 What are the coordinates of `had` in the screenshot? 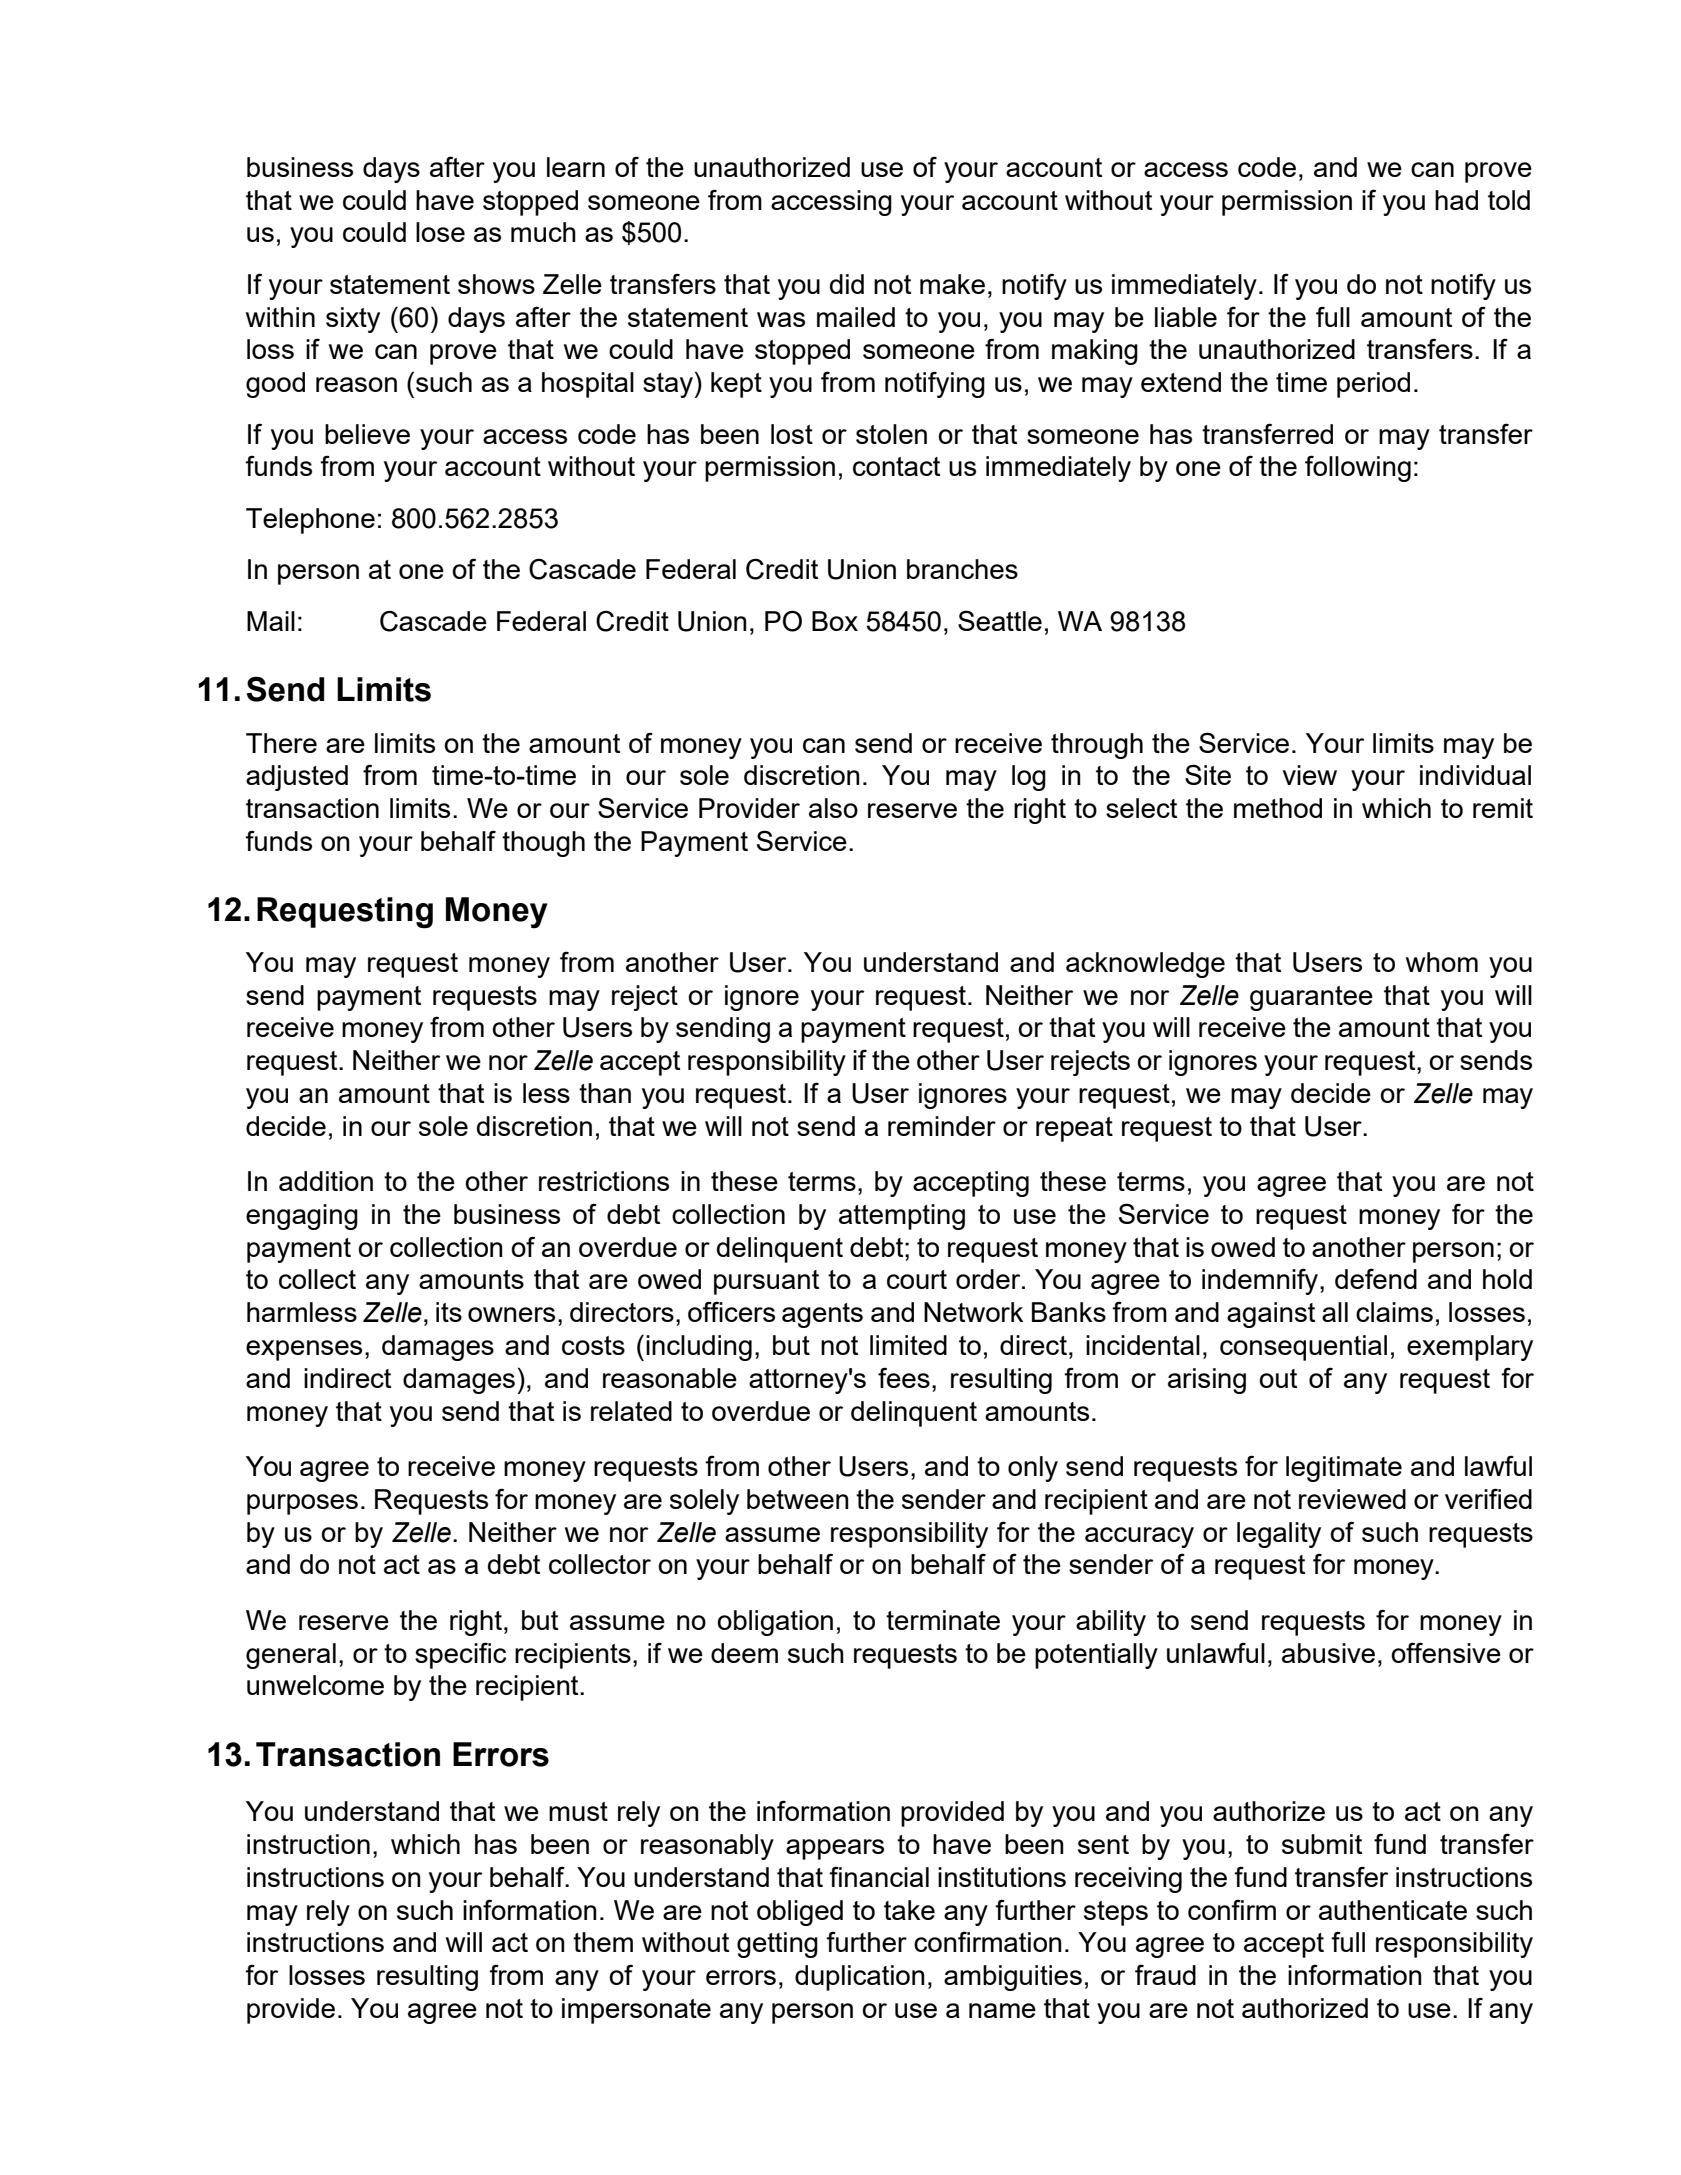 It's located at (1456, 200).
